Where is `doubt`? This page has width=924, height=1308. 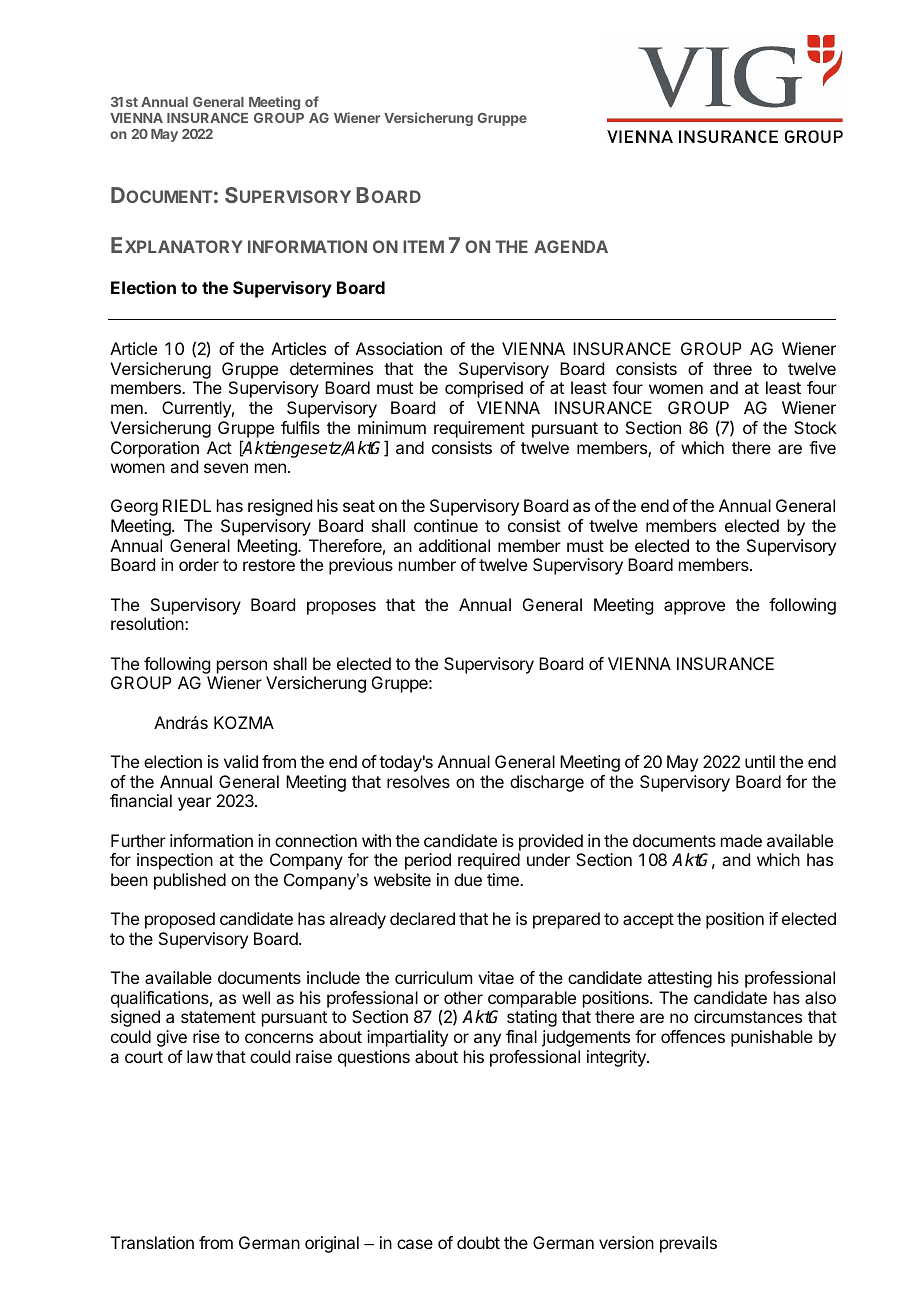 doubt is located at coordinates (478, 1242).
